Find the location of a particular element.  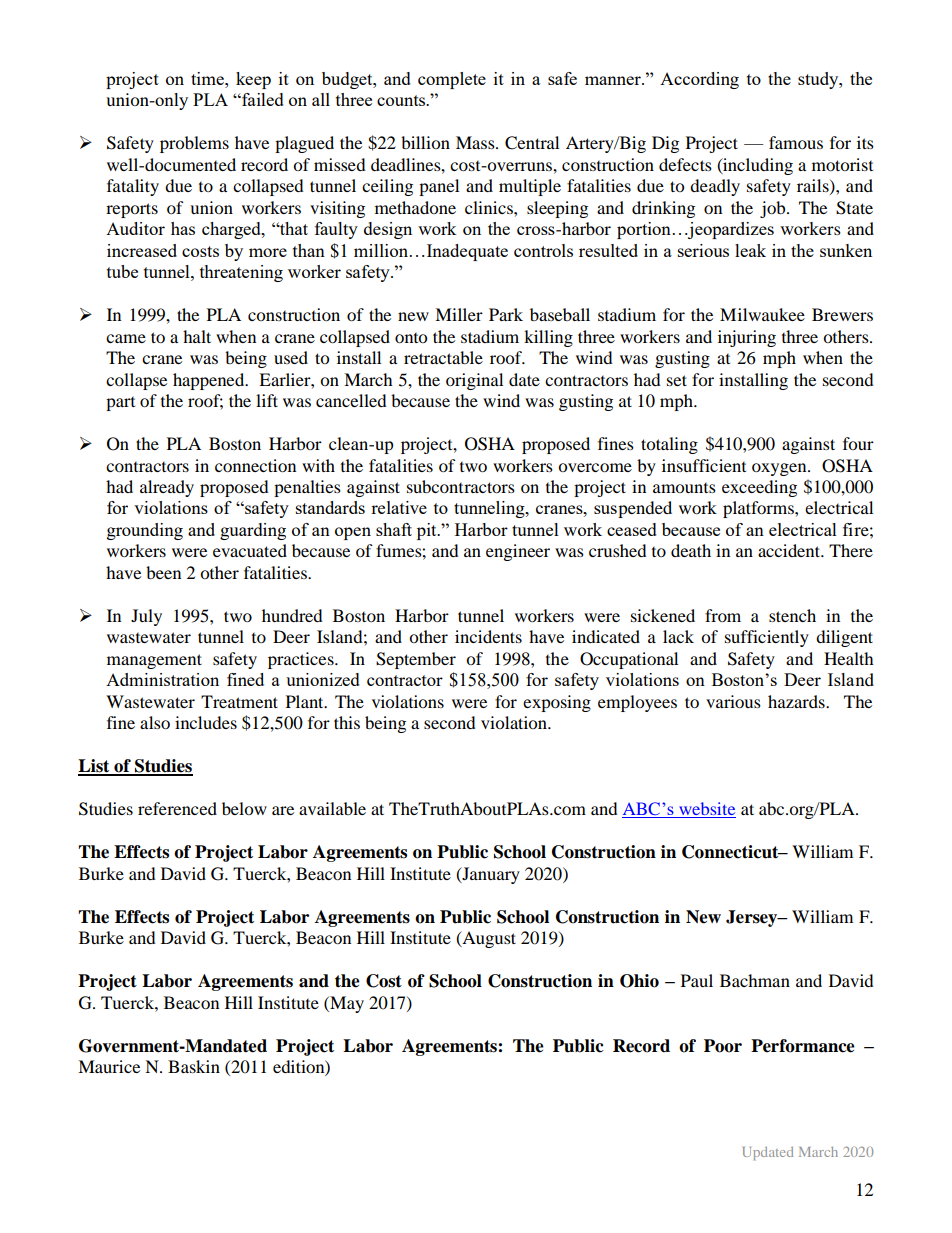

time is located at coordinates (208, 78).
